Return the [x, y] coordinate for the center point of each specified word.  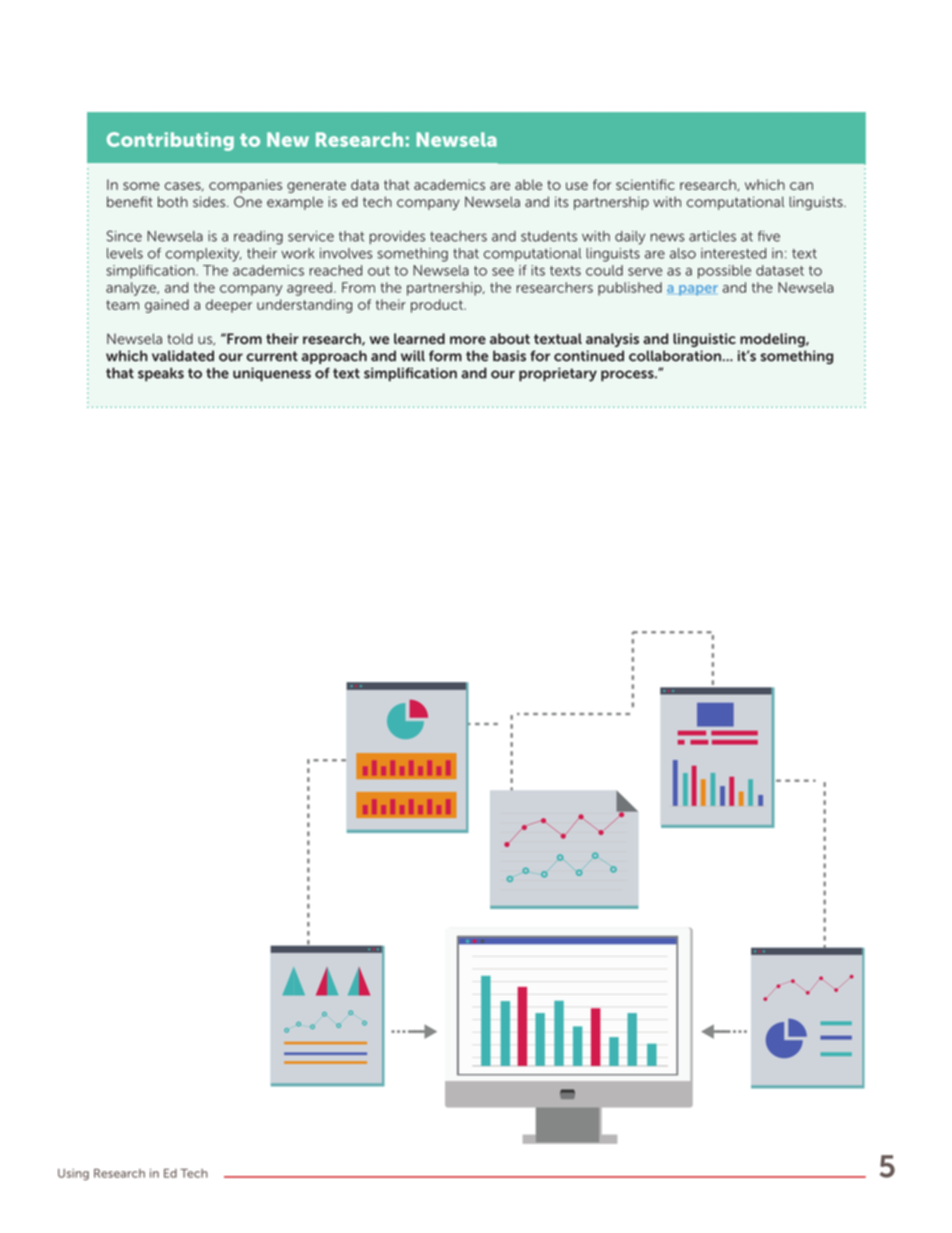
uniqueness [272, 374]
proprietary [558, 374]
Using [73, 1174]
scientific [645, 184]
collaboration [675, 356]
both [173, 202]
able [528, 184]
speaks [161, 374]
